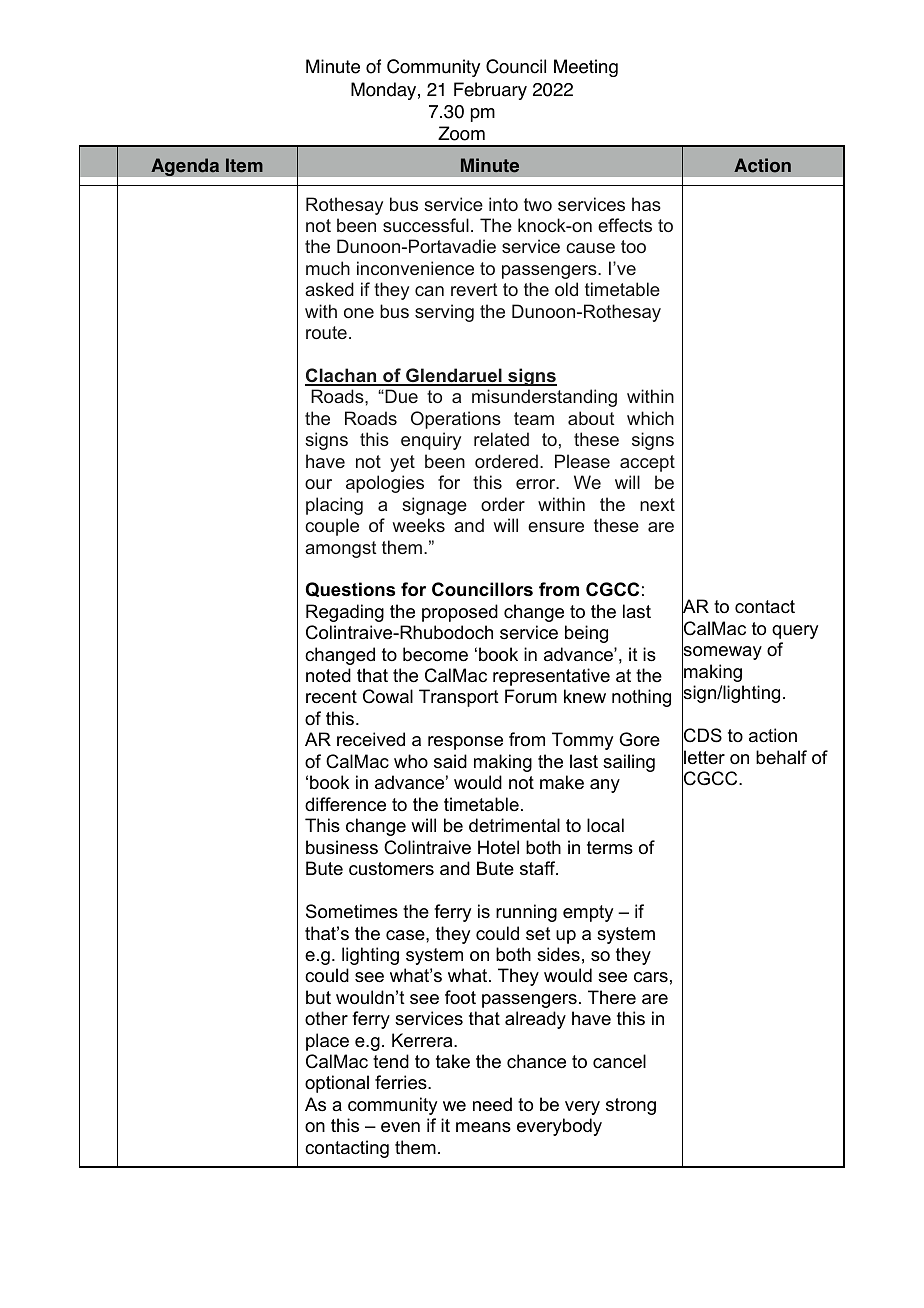 The width and height of the document is (924, 1308). I want to click on difference, so click(345, 804).
